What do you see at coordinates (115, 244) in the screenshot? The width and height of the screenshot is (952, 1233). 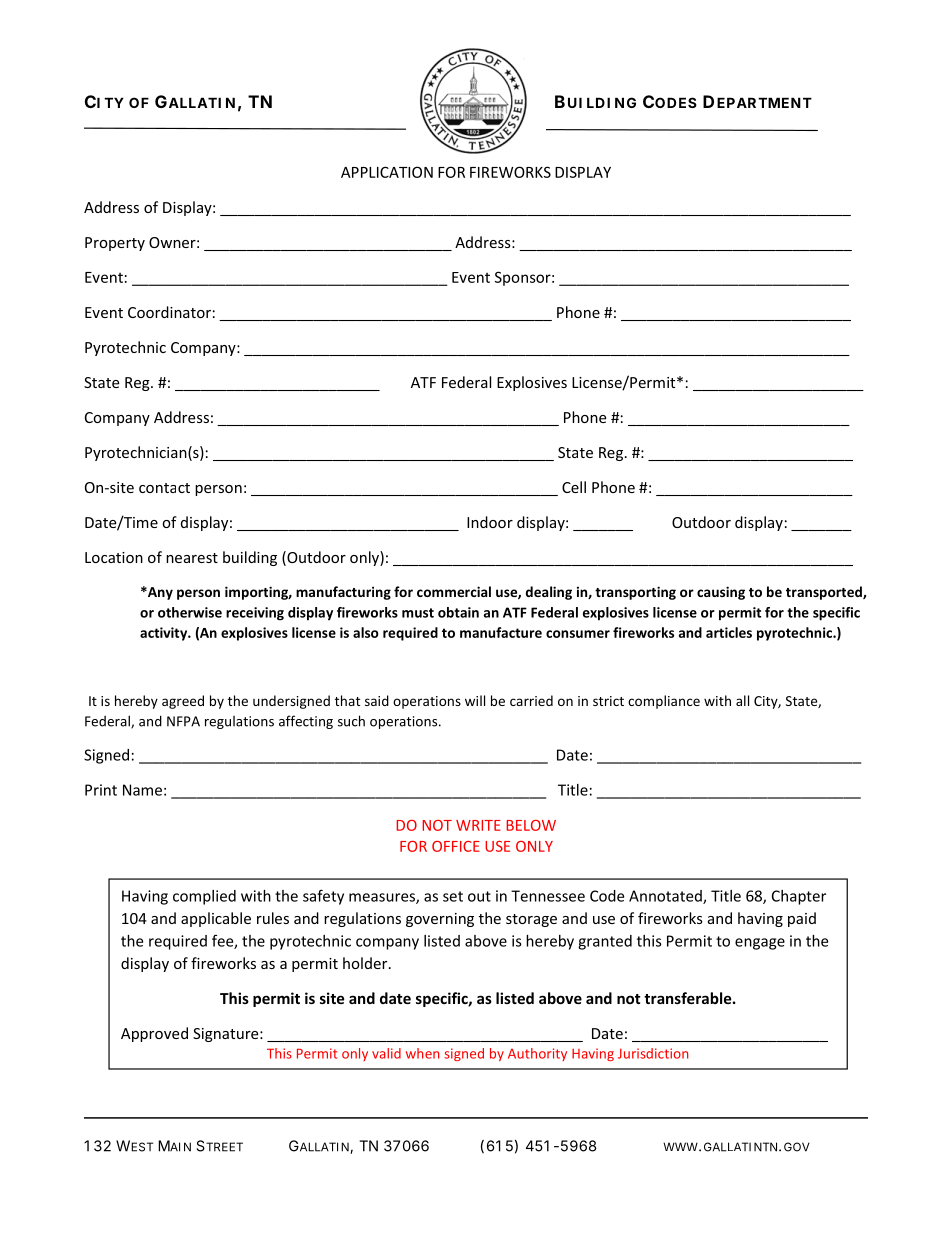 I see `Property` at bounding box center [115, 244].
